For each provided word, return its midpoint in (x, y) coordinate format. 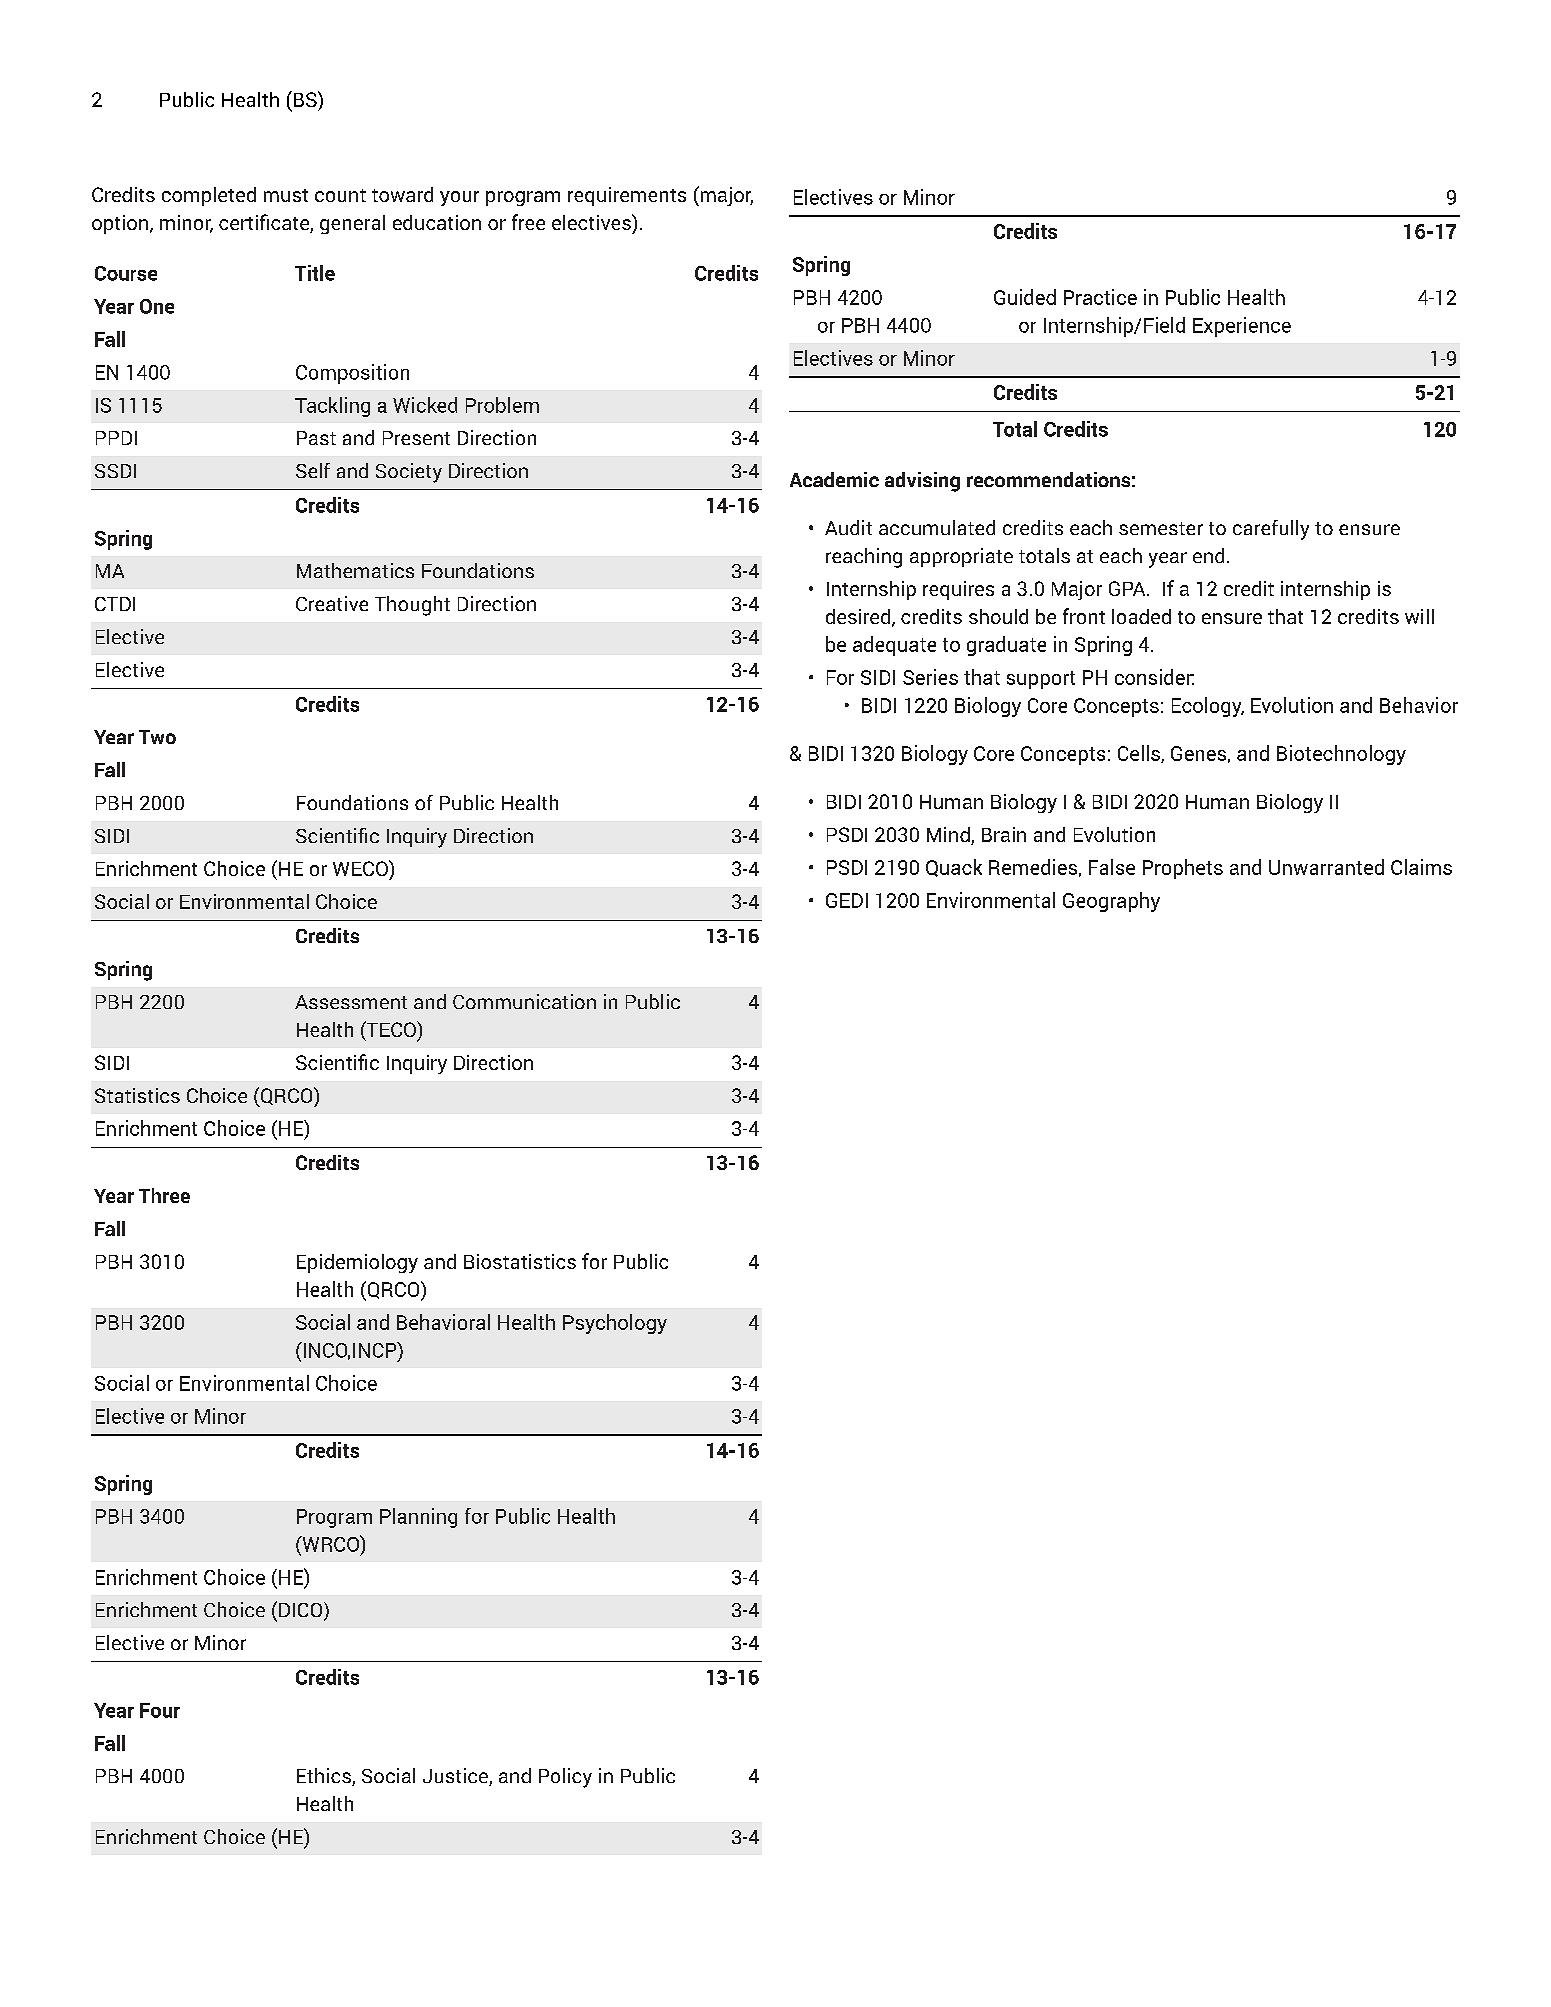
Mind (949, 836)
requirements (627, 196)
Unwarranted (1326, 867)
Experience (1242, 327)
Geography (1111, 902)
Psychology (615, 1324)
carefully (1271, 530)
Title (315, 273)
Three (164, 1195)
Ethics (325, 1777)
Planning (418, 1518)
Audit (848, 527)
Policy (565, 1778)
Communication (524, 1001)
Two (157, 737)
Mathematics (355, 570)
